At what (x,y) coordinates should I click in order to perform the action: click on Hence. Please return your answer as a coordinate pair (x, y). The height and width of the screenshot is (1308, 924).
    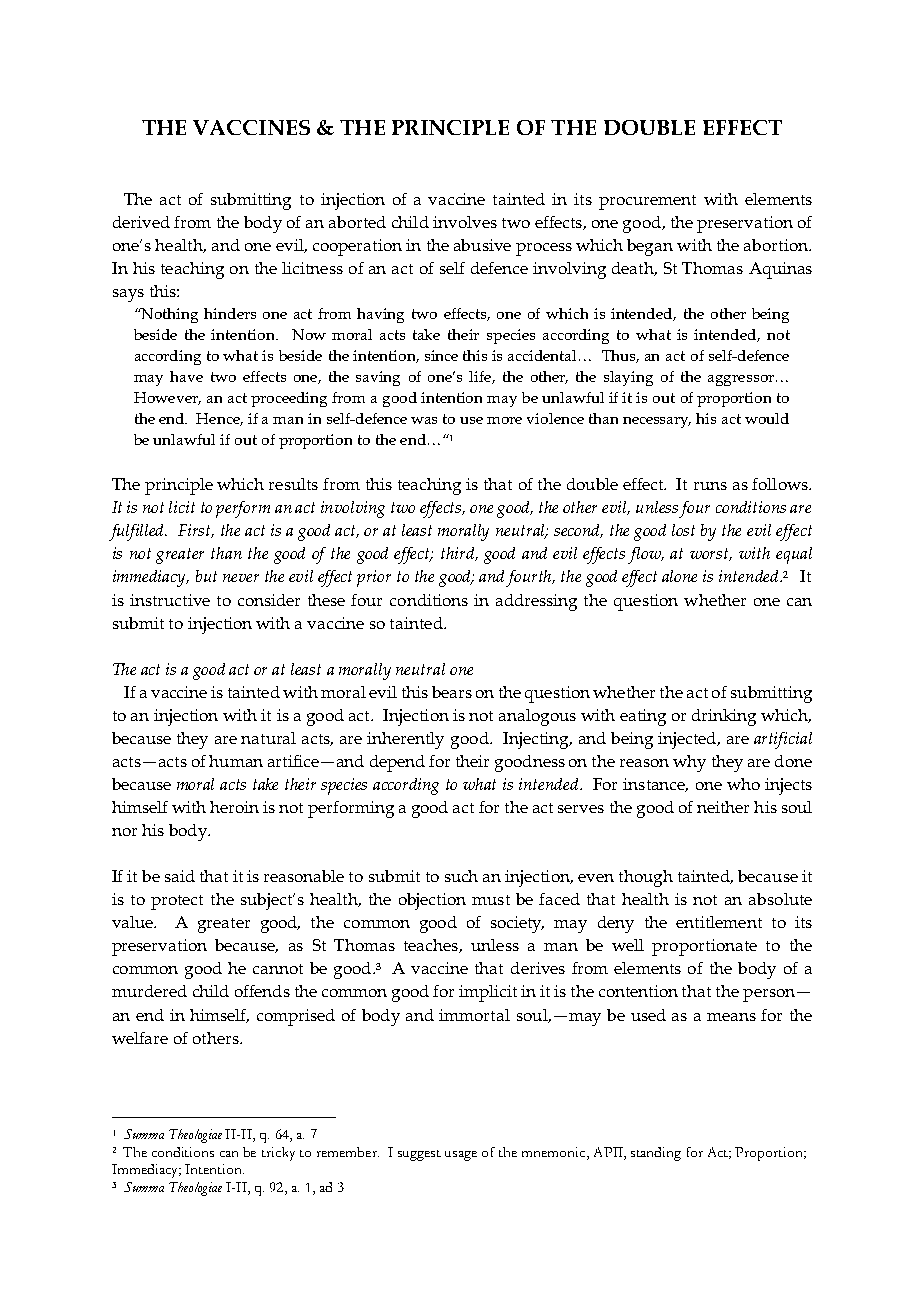
    Looking at the image, I should click on (219, 419).
